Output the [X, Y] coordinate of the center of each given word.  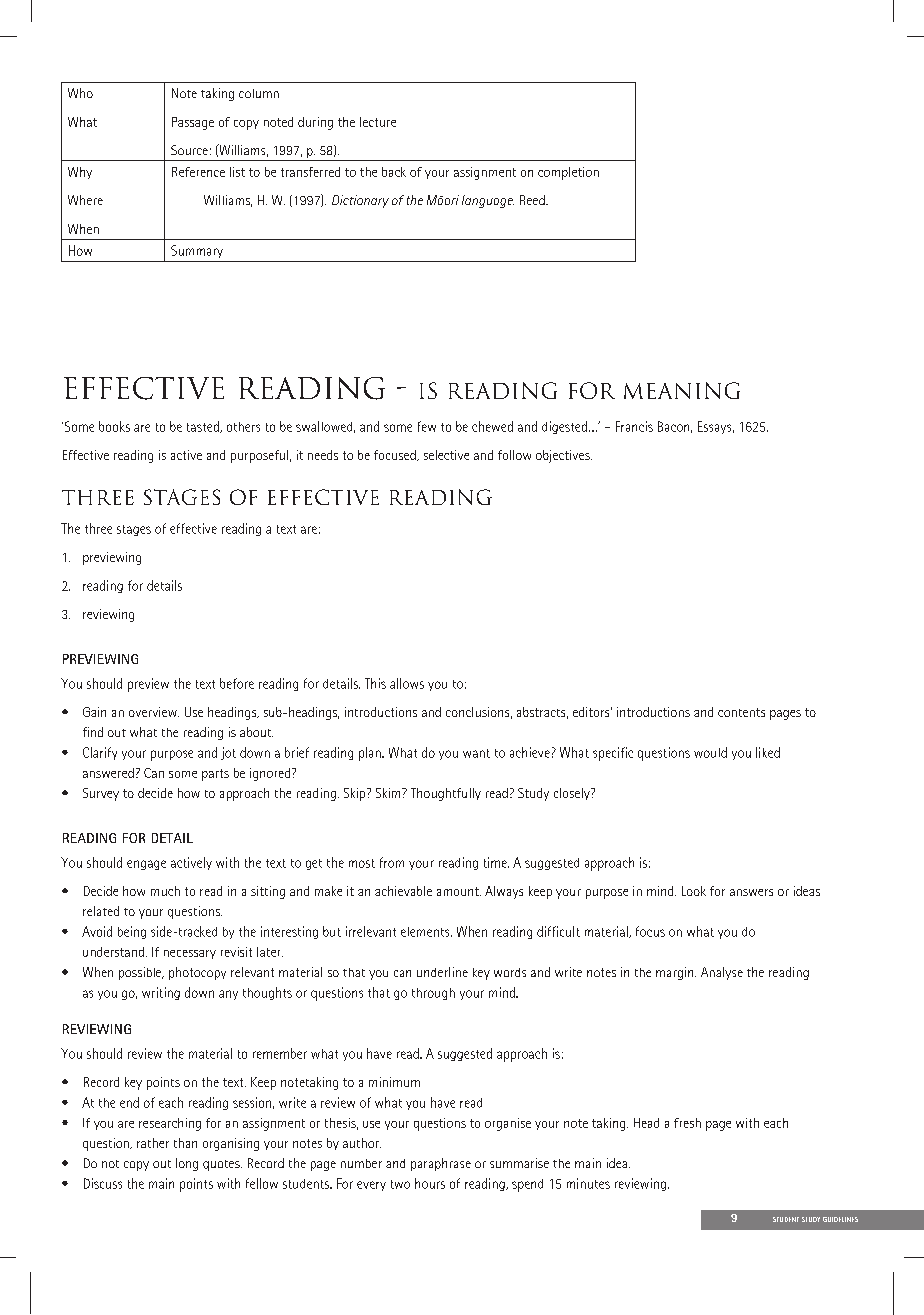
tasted [204, 427]
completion [568, 173]
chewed [492, 426]
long [187, 1164]
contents [741, 712]
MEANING [682, 390]
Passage [193, 123]
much [165, 891]
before [237, 683]
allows [407, 683]
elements [426, 932]
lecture [378, 122]
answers [751, 892]
